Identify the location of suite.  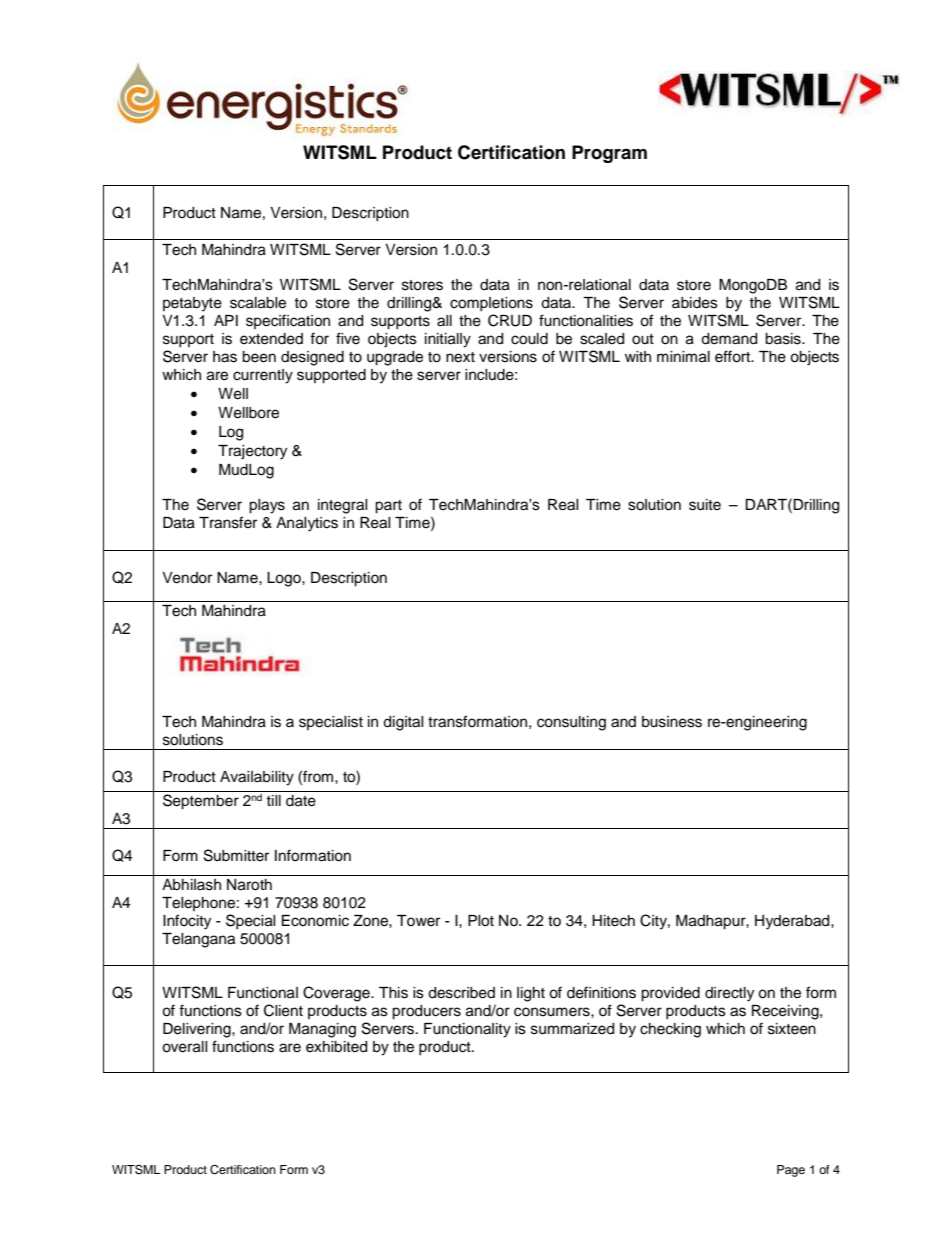
(705, 505).
